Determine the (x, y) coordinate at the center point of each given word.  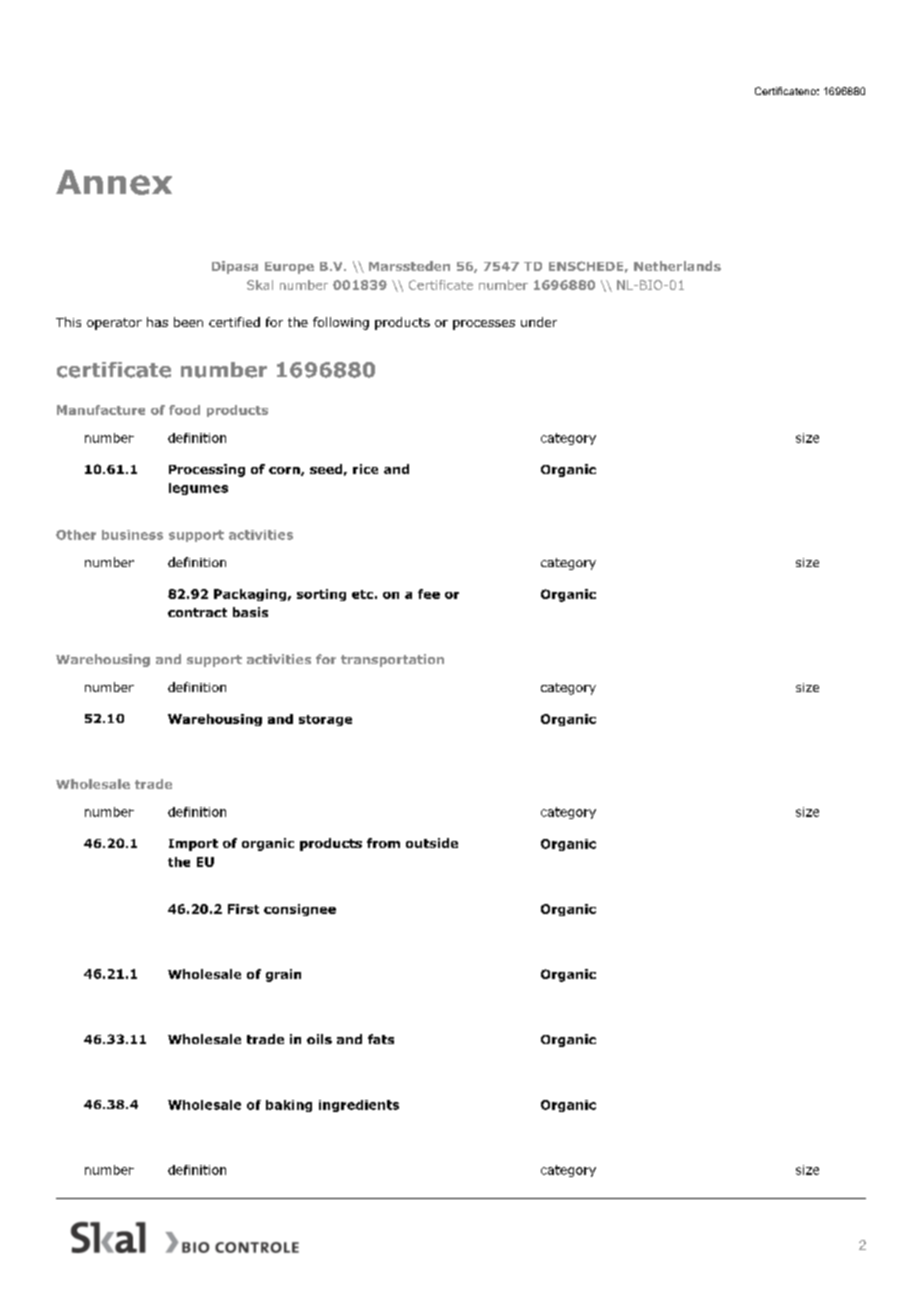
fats (381, 1039)
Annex (114, 182)
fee (429, 594)
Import (193, 845)
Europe (289, 268)
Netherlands (677, 266)
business (132, 535)
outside (432, 843)
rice (365, 469)
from (383, 843)
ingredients (359, 1106)
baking (289, 1106)
